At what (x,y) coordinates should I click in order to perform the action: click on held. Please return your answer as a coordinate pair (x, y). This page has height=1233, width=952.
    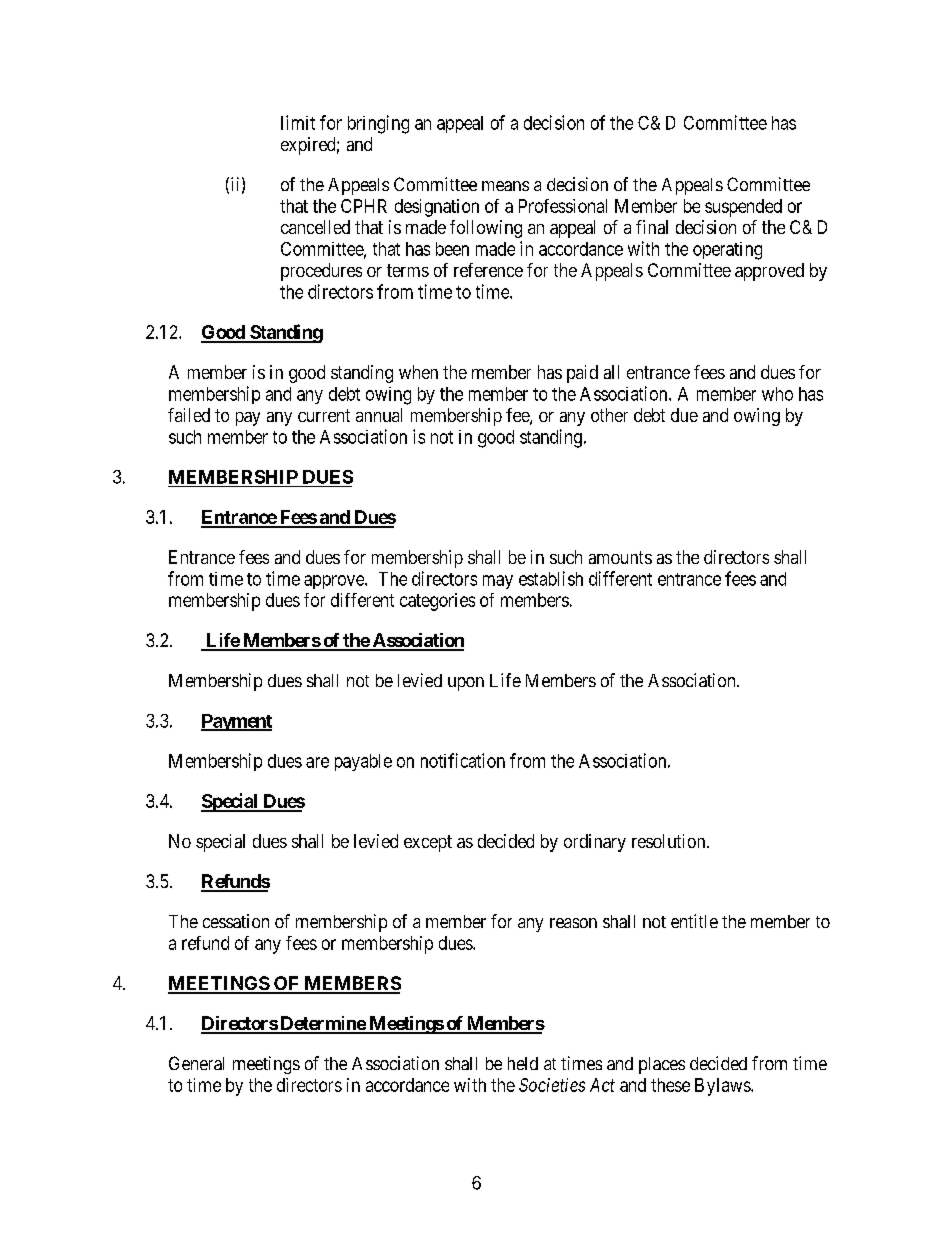
    Looking at the image, I should click on (523, 1063).
